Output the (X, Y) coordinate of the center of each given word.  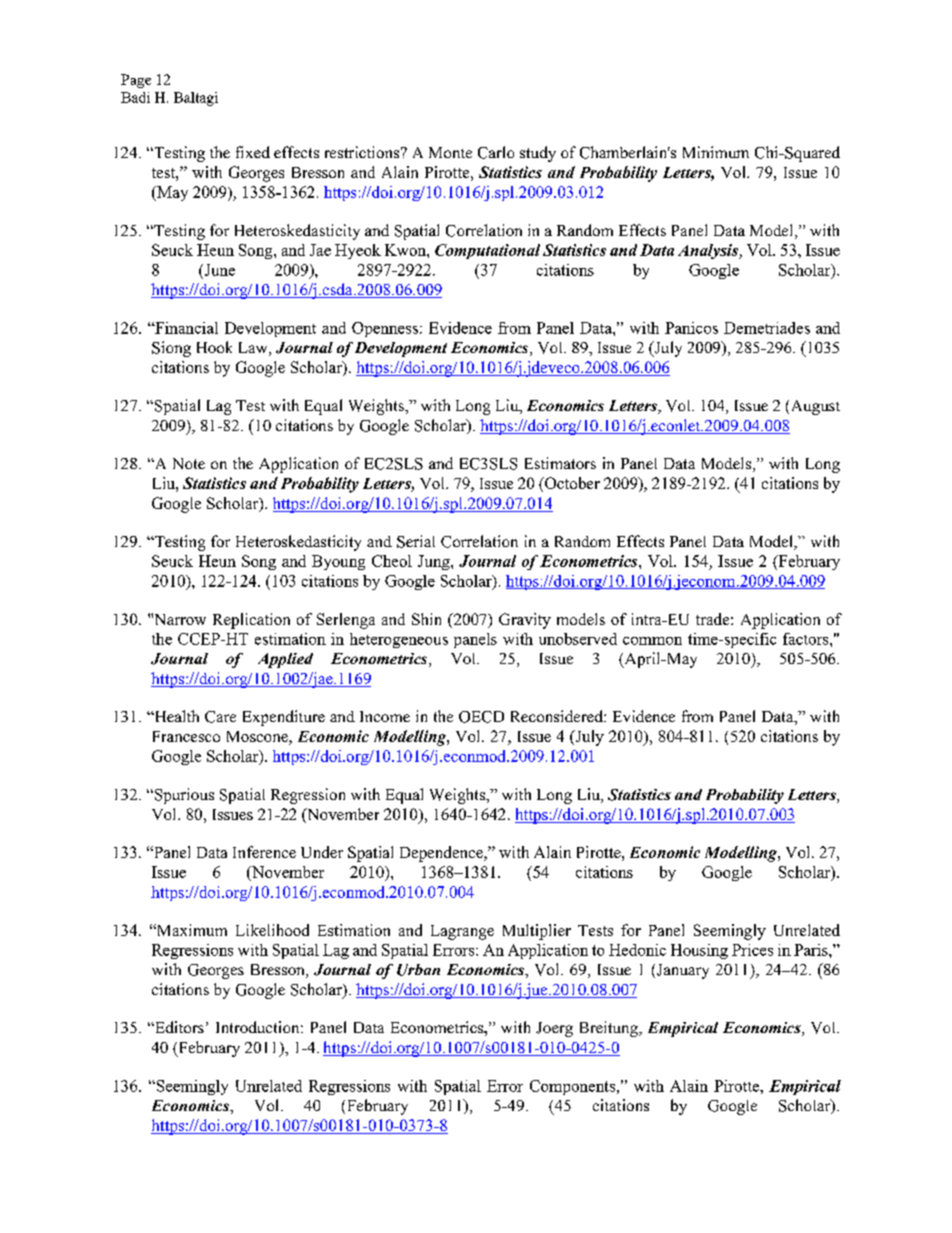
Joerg (554, 1029)
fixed (253, 152)
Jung (435, 562)
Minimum (716, 152)
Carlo (496, 152)
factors (807, 639)
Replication (251, 621)
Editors (178, 1027)
